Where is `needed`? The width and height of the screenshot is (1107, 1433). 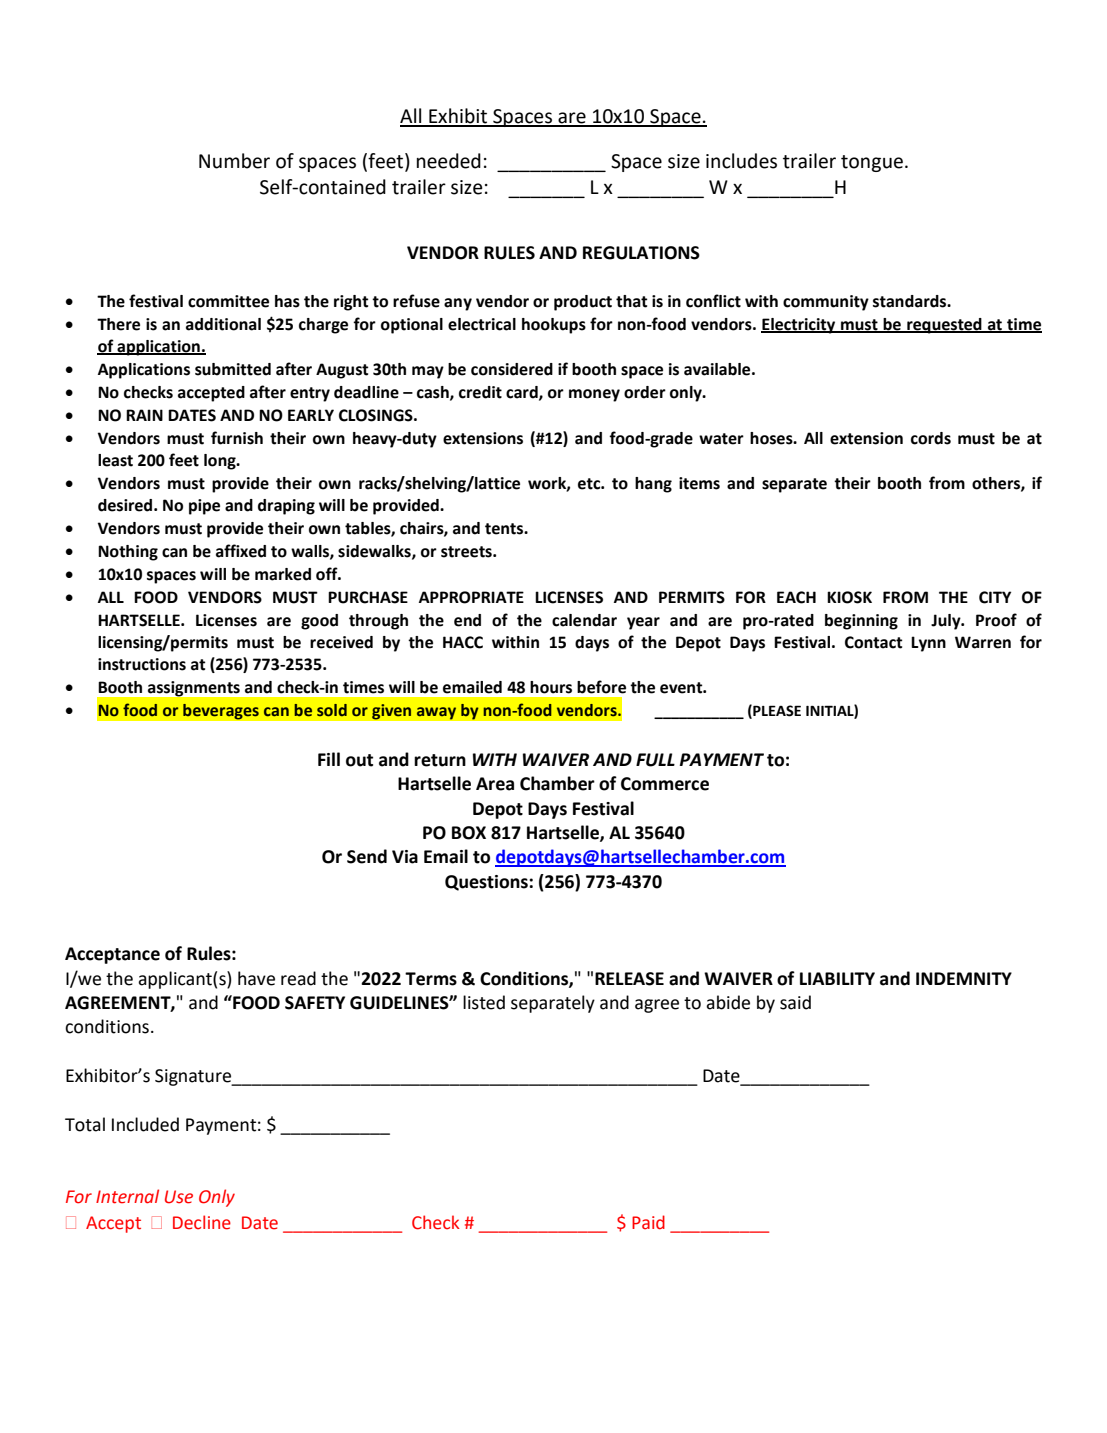
needed is located at coordinates (449, 161).
